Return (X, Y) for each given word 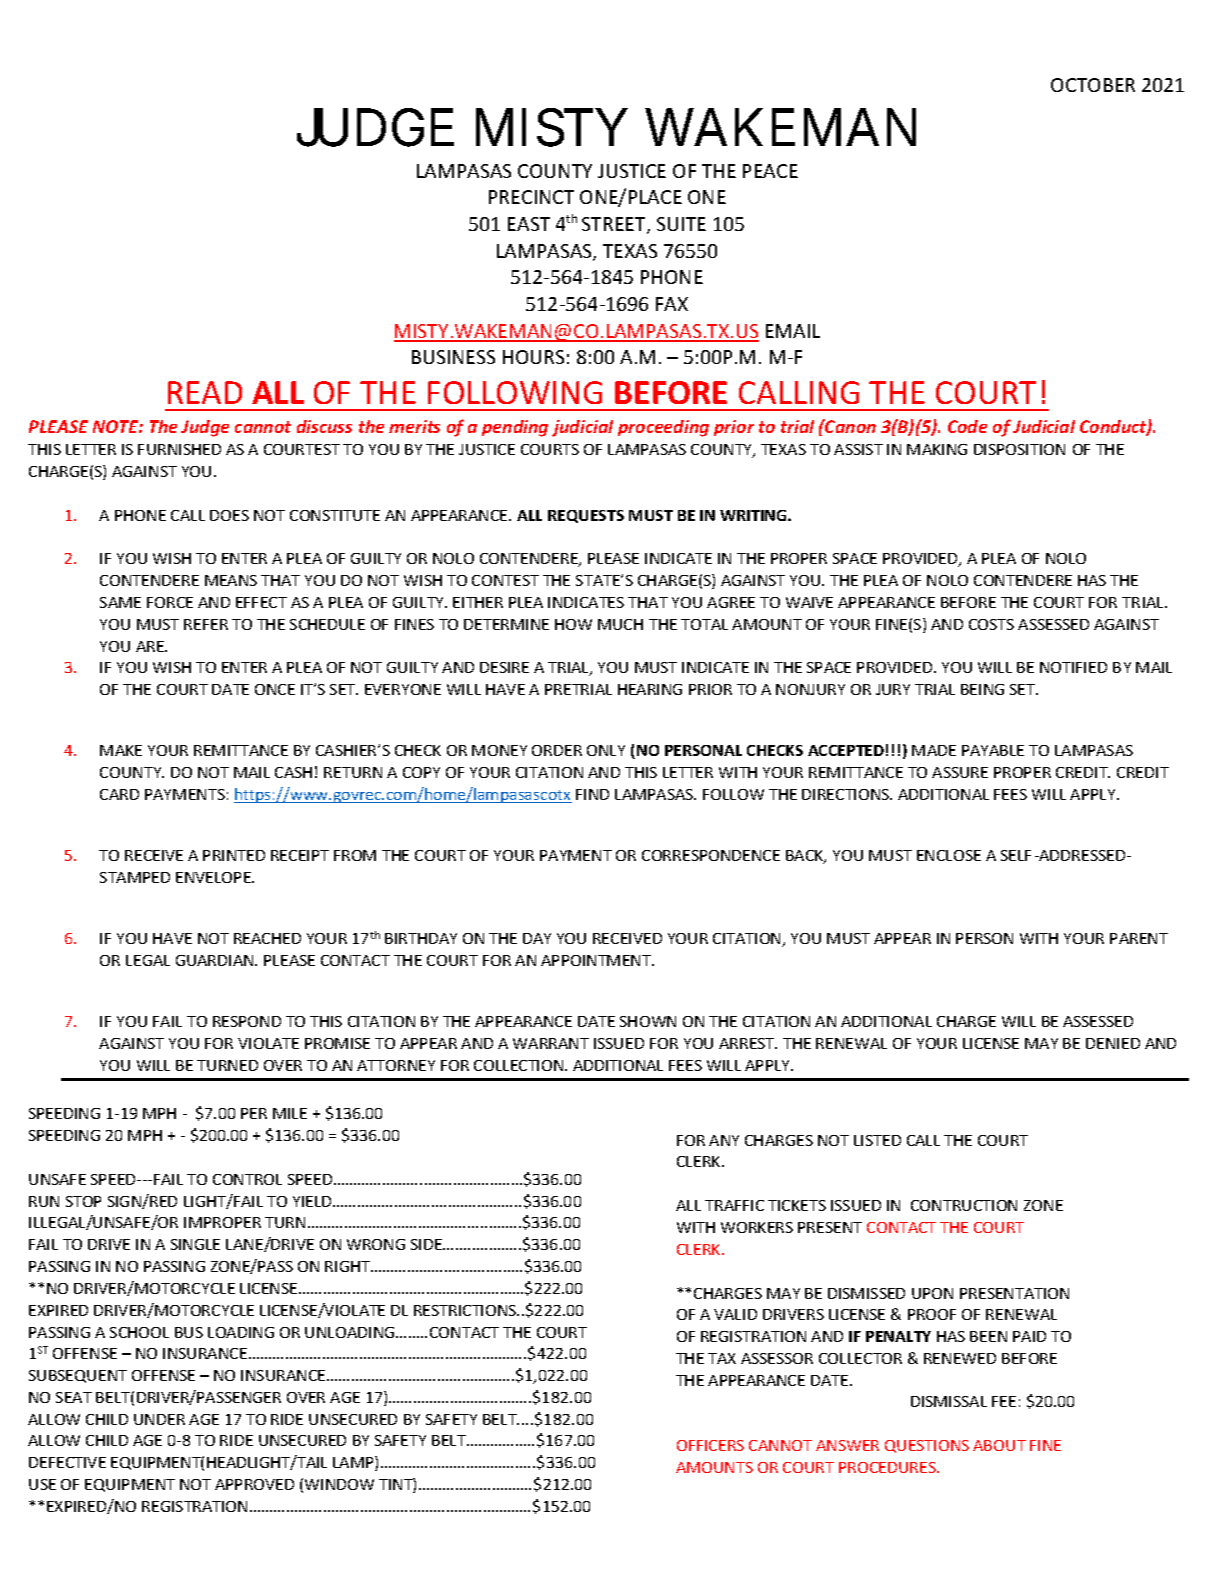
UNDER (159, 1419)
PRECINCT (531, 197)
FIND (592, 794)
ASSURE (960, 772)
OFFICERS (710, 1445)
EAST (529, 224)
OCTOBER (1093, 85)
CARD (119, 794)
